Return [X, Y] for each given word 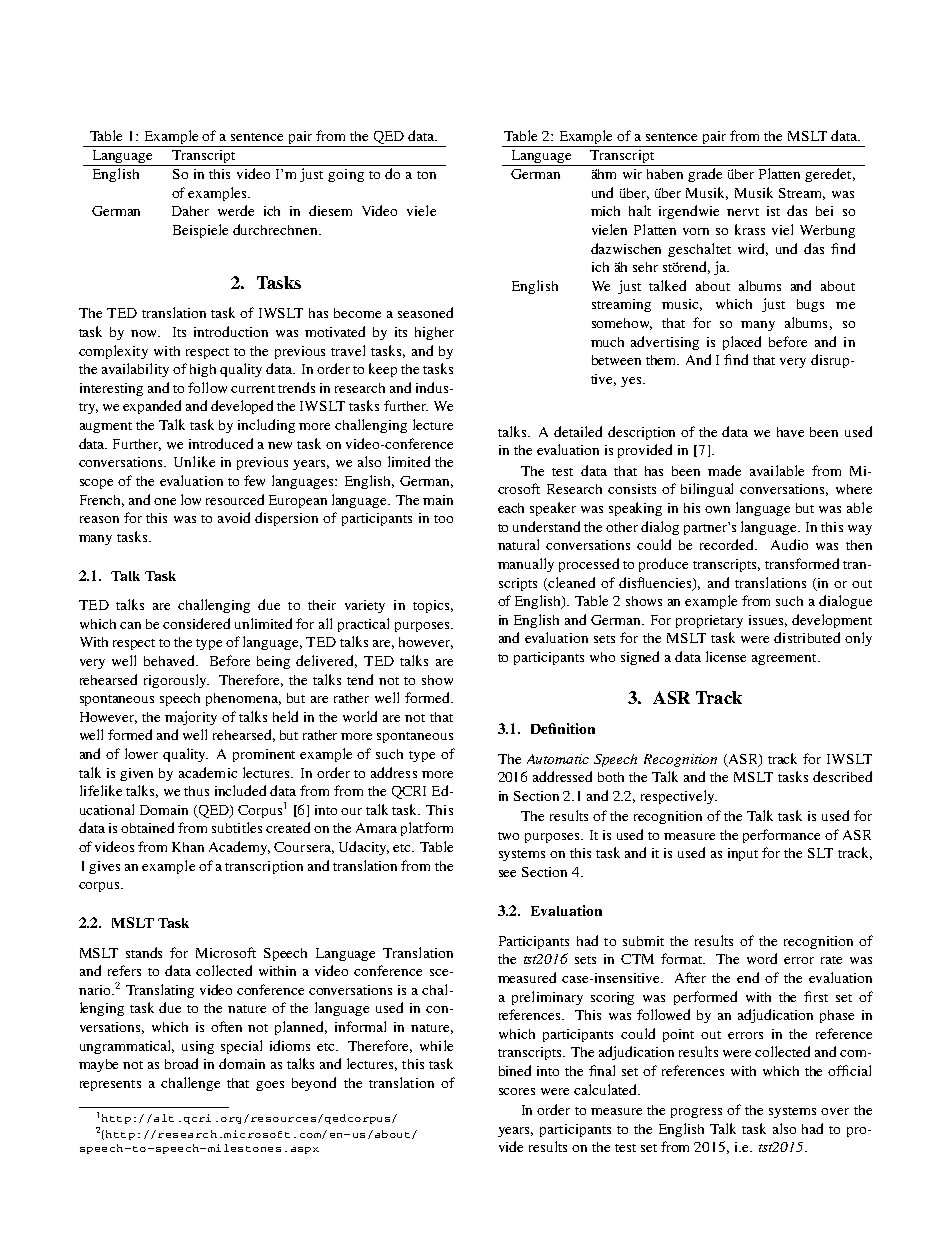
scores [517, 1091]
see [507, 873]
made [724, 470]
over [835, 1111]
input [743, 854]
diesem [330, 210]
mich [605, 211]
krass [750, 229]
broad [181, 1063]
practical [363, 625]
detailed [578, 431]
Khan [188, 847]
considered [196, 623]
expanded [152, 407]
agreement [785, 659]
